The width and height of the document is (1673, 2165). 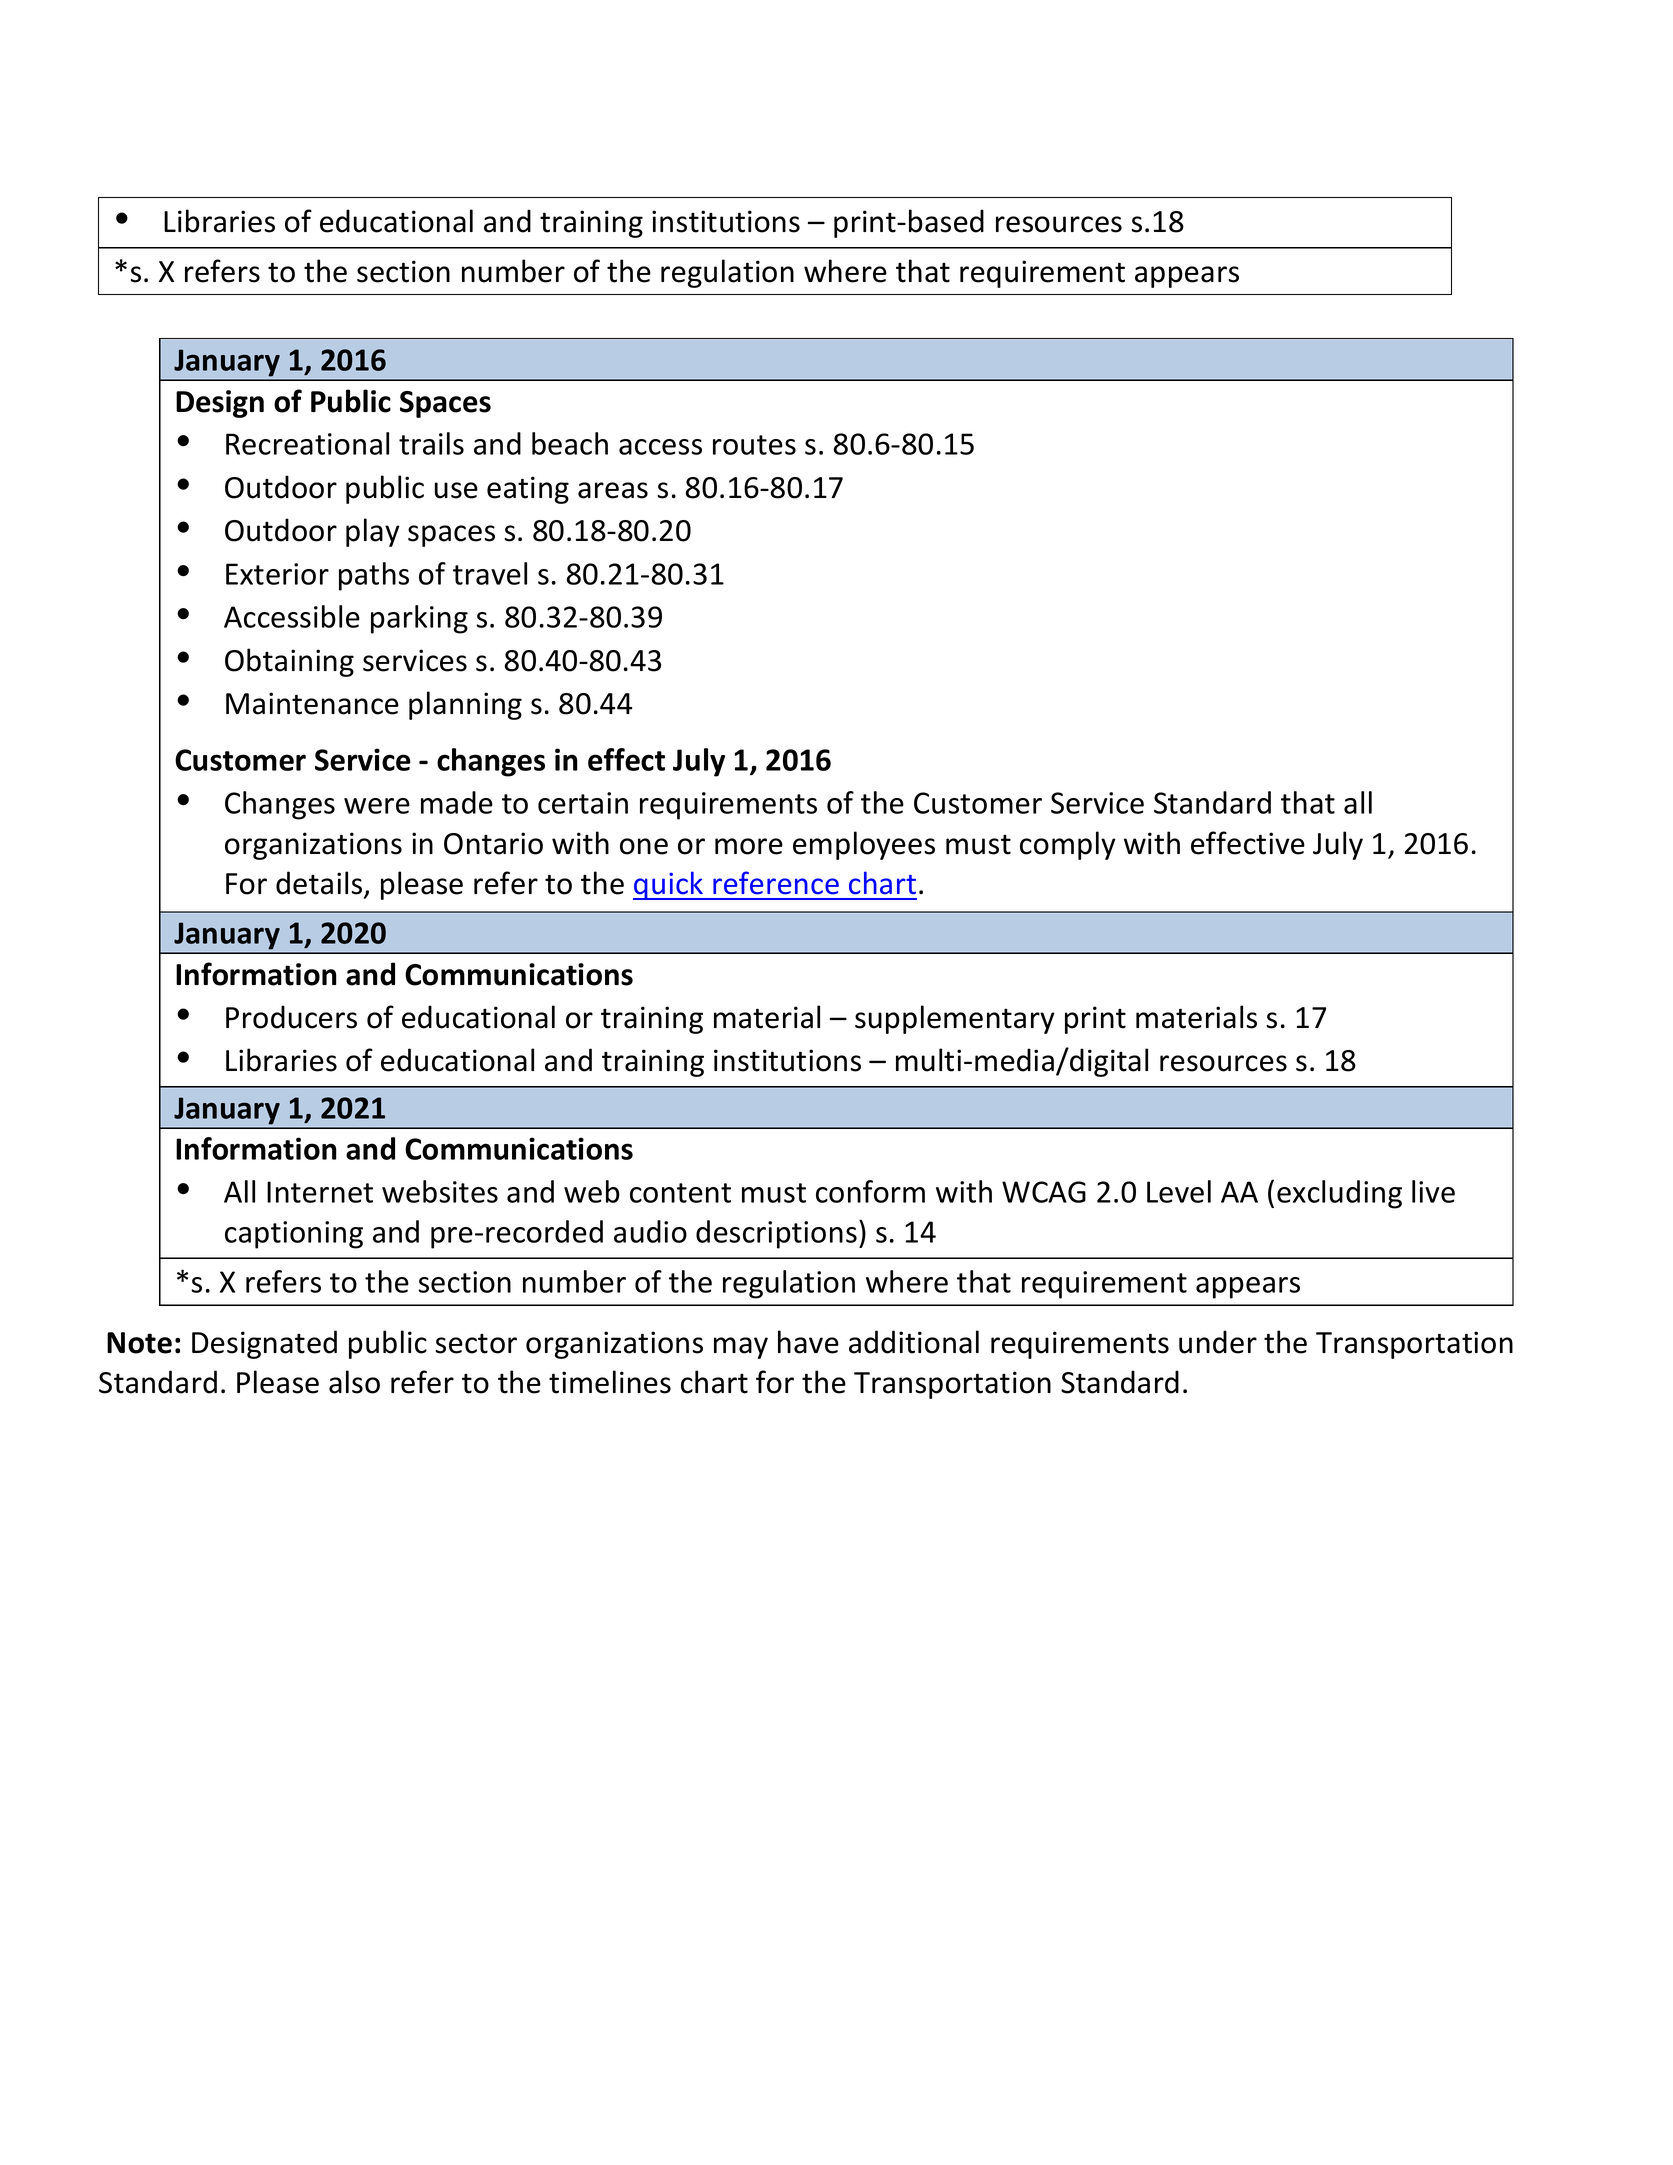 What do you see at coordinates (307, 443) in the document?
I see `Recreational` at bounding box center [307, 443].
